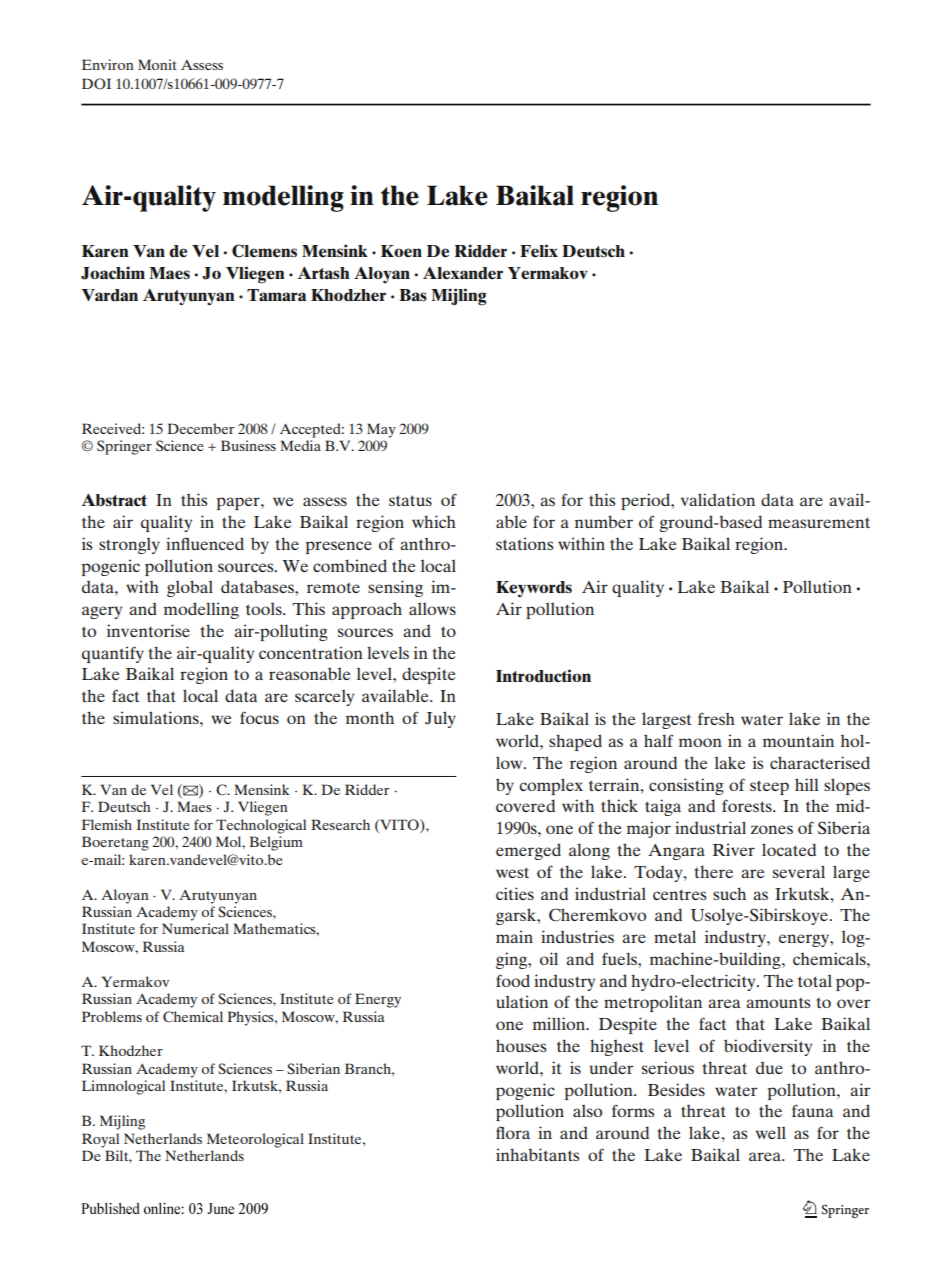 This screenshot has width=952, height=1284. I want to click on well, so click(771, 1132).
